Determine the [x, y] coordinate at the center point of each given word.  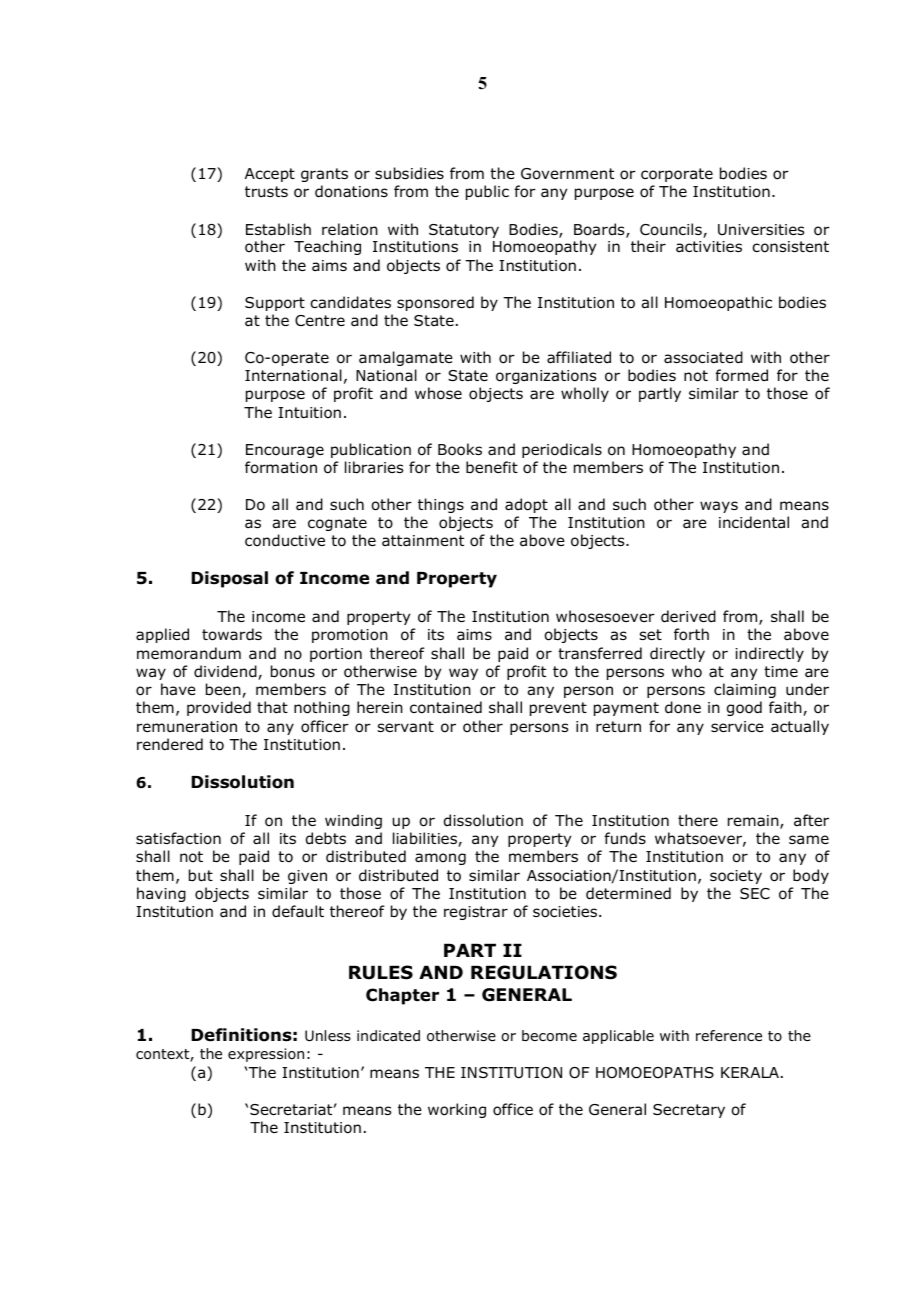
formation [281, 467]
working [457, 1110]
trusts [266, 191]
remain [754, 822]
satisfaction [178, 838]
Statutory [464, 231]
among [440, 859]
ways [719, 507]
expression [266, 1055]
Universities [761, 230]
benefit [492, 467]
